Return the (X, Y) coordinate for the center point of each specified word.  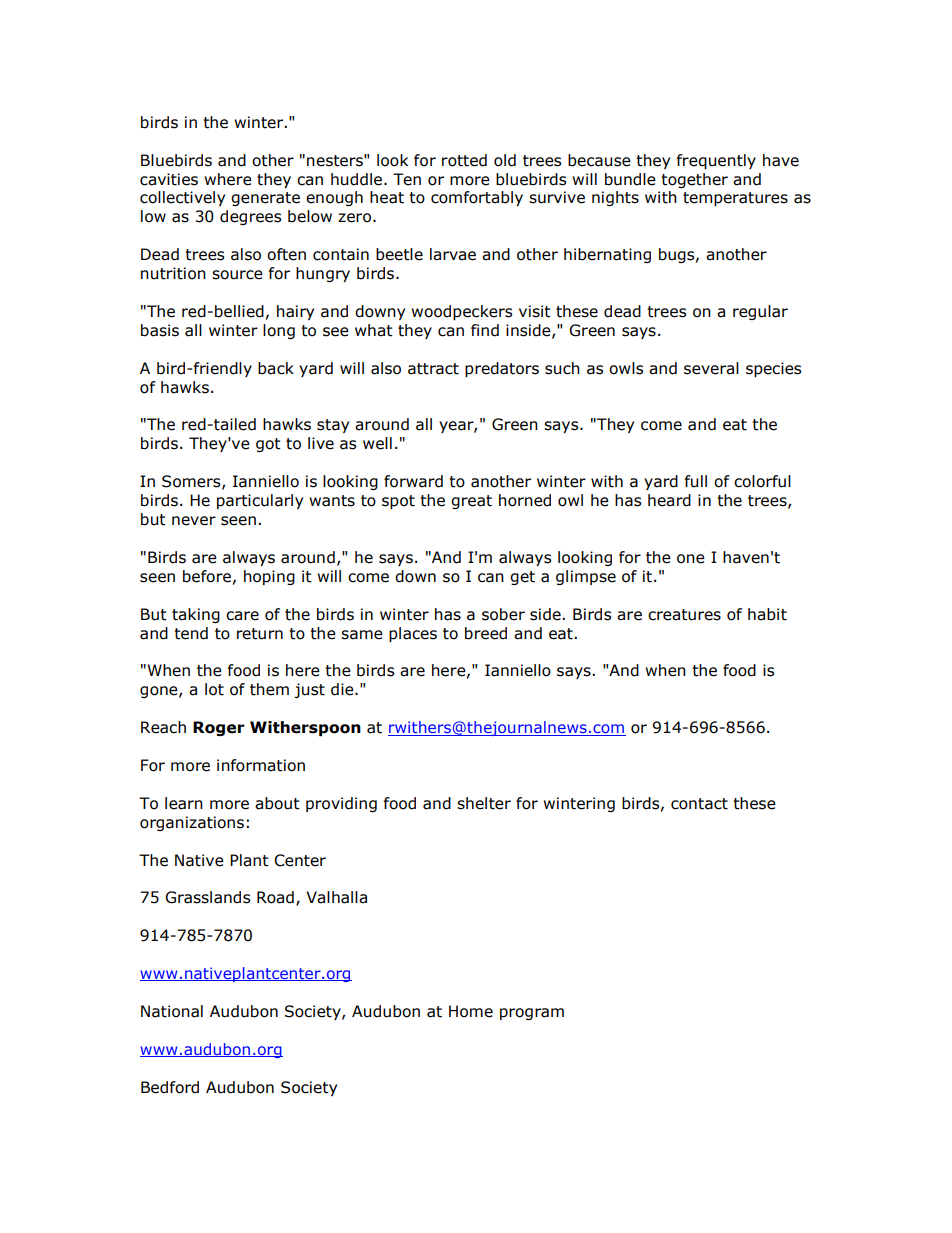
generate (265, 199)
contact (699, 804)
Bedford (170, 1087)
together (694, 180)
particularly (260, 501)
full (696, 481)
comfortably (477, 198)
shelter (484, 803)
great (471, 502)
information (261, 765)
